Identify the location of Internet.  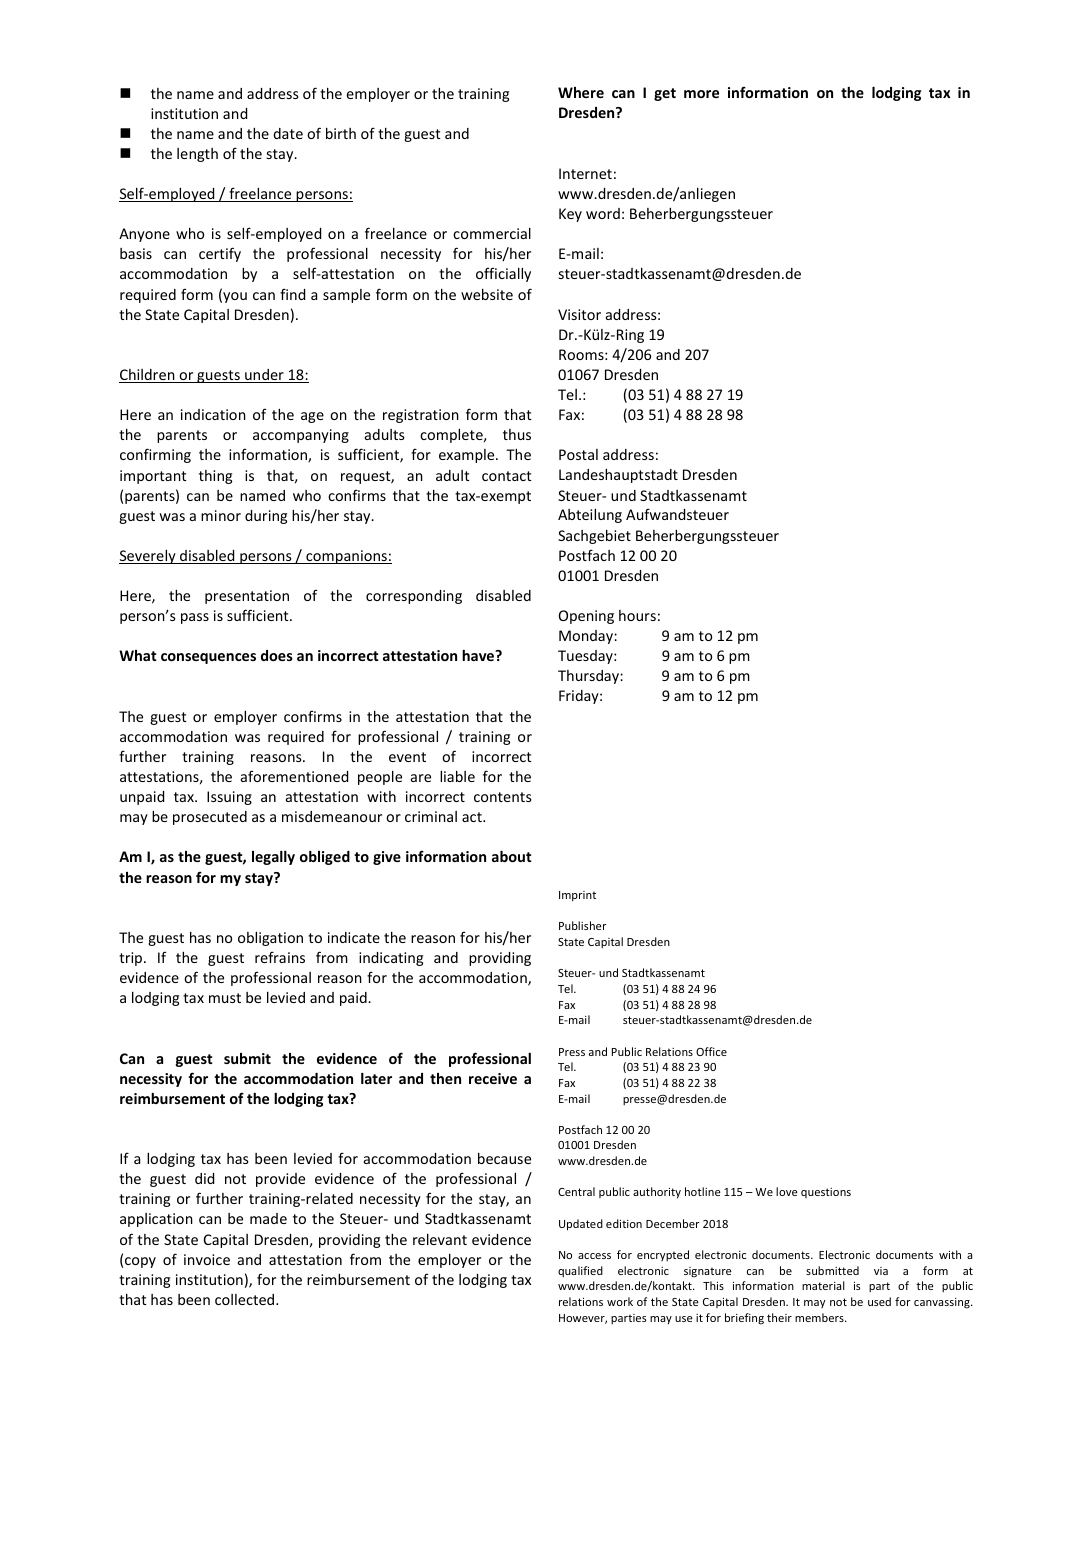
(585, 173).
